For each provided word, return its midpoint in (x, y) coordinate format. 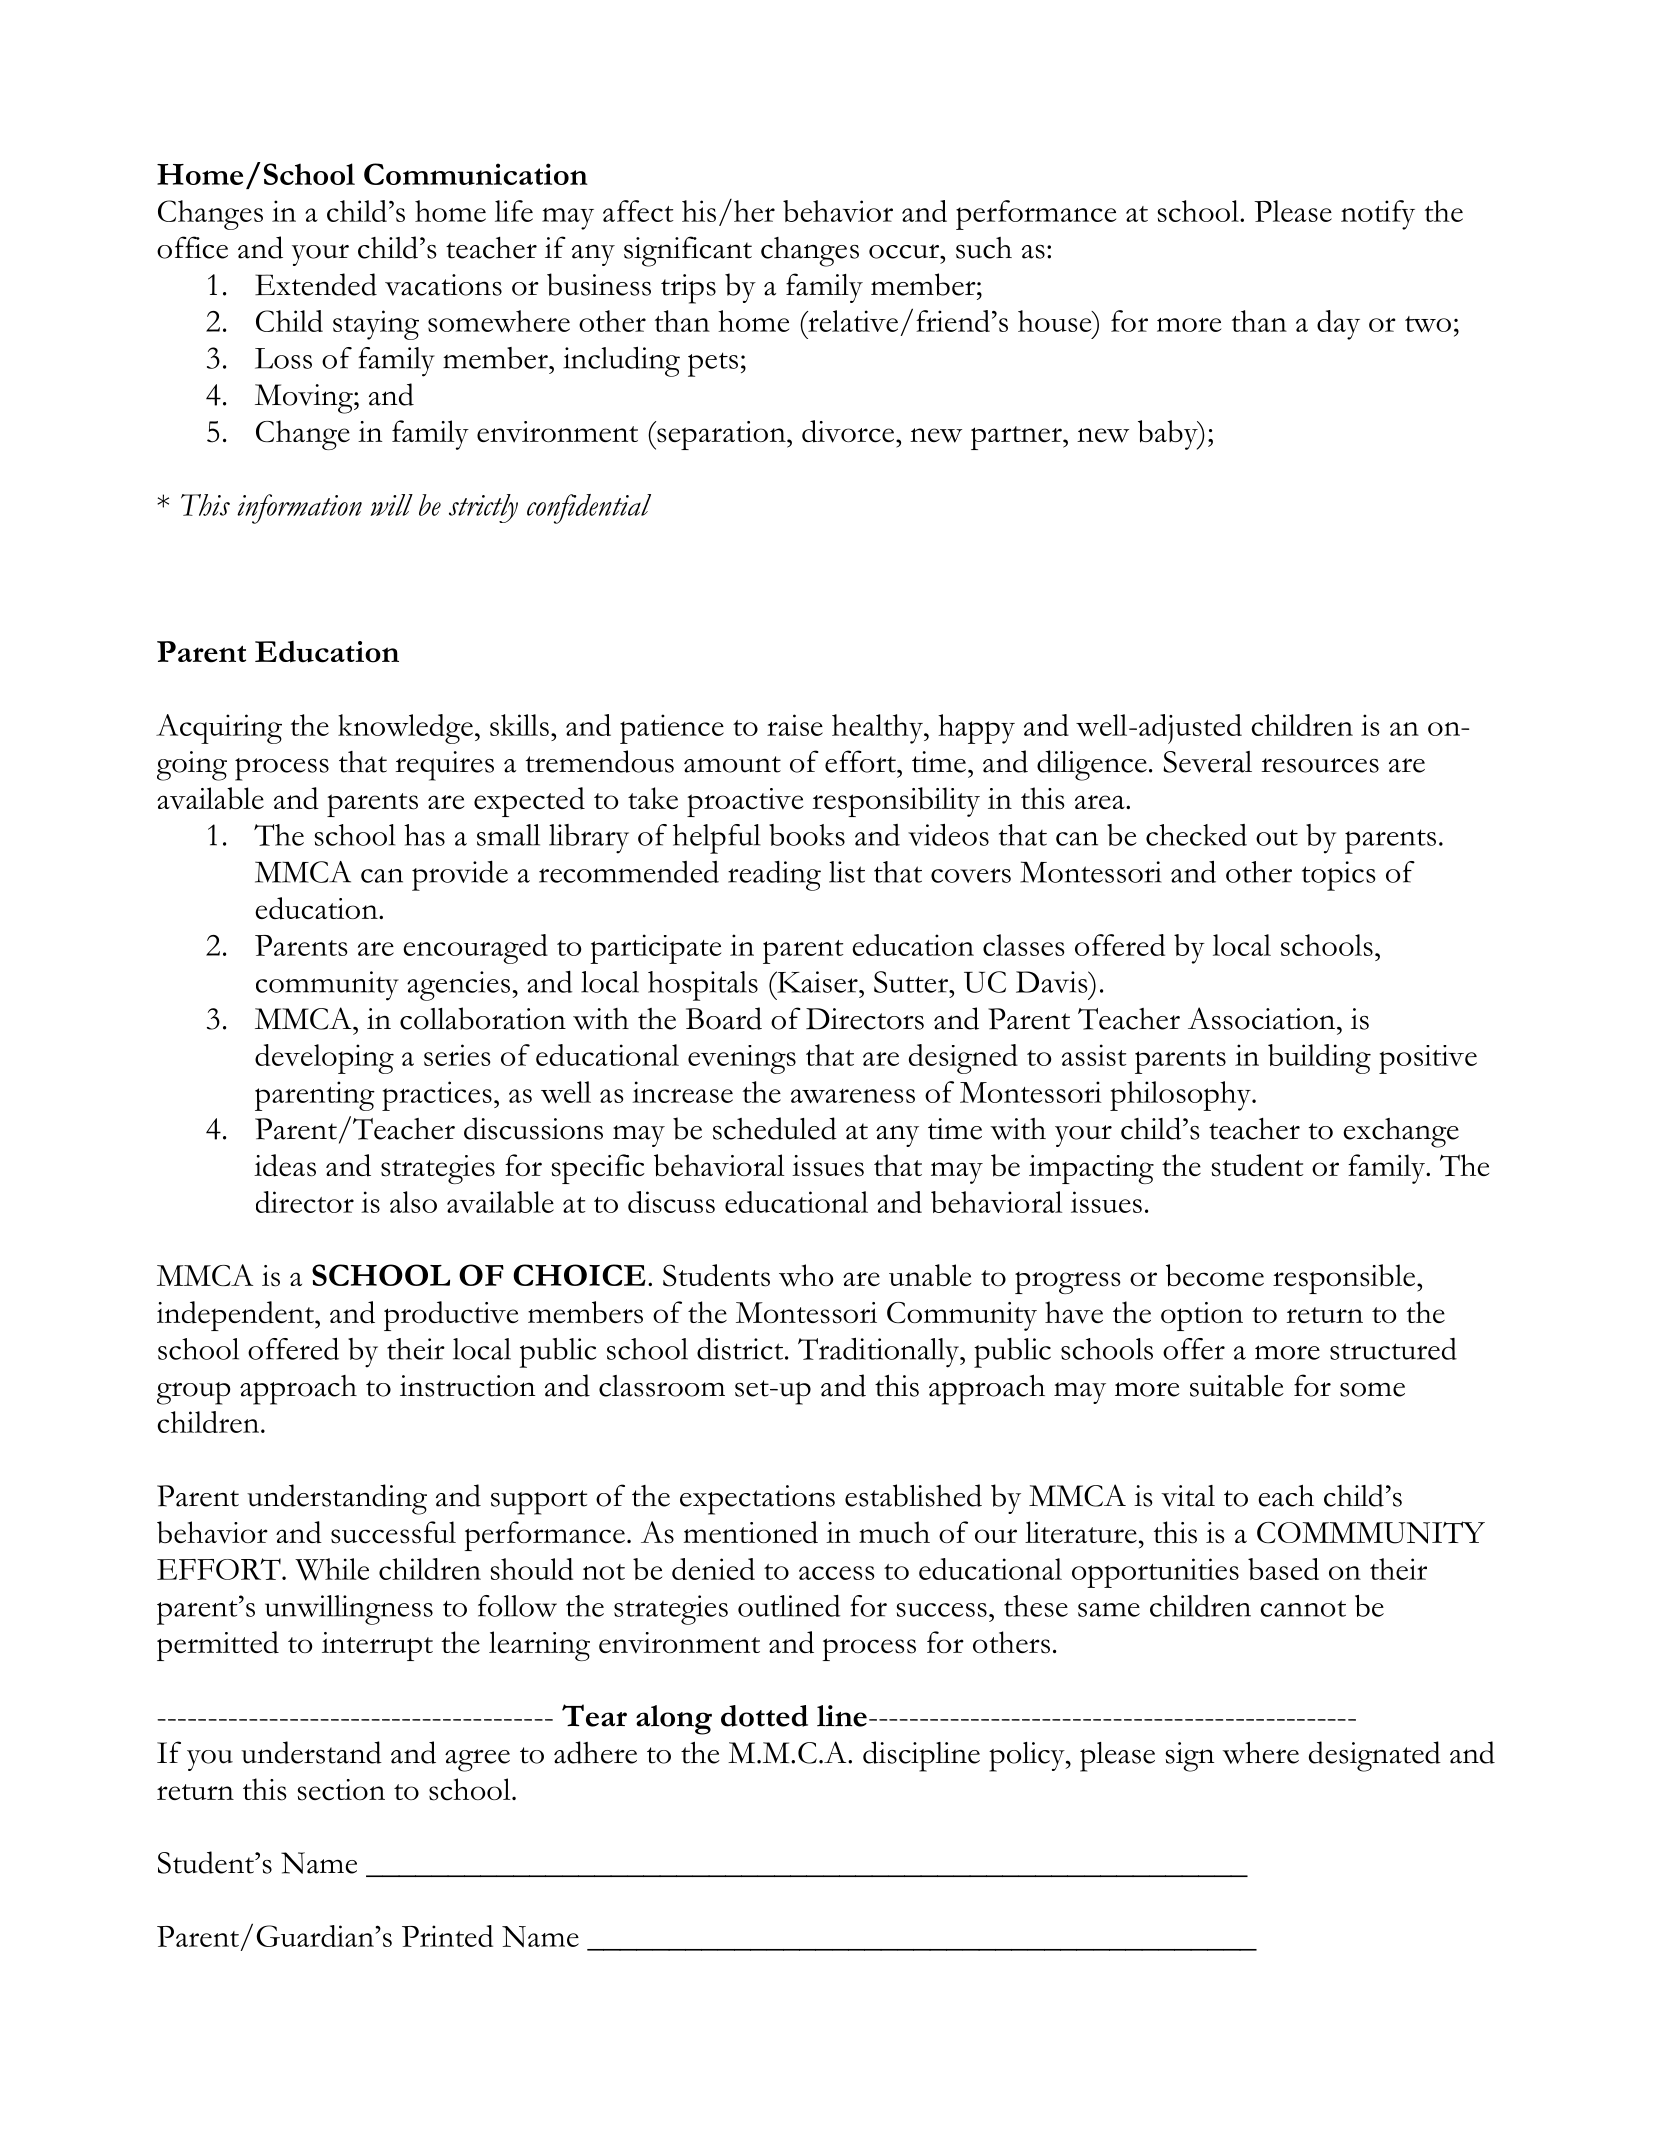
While (332, 1569)
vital (1188, 1496)
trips (688, 289)
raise (795, 725)
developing (324, 1059)
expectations (757, 1500)
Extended (316, 284)
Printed (447, 1936)
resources (1320, 765)
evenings (742, 1059)
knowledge (405, 729)
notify (1378, 215)
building (1319, 1059)
